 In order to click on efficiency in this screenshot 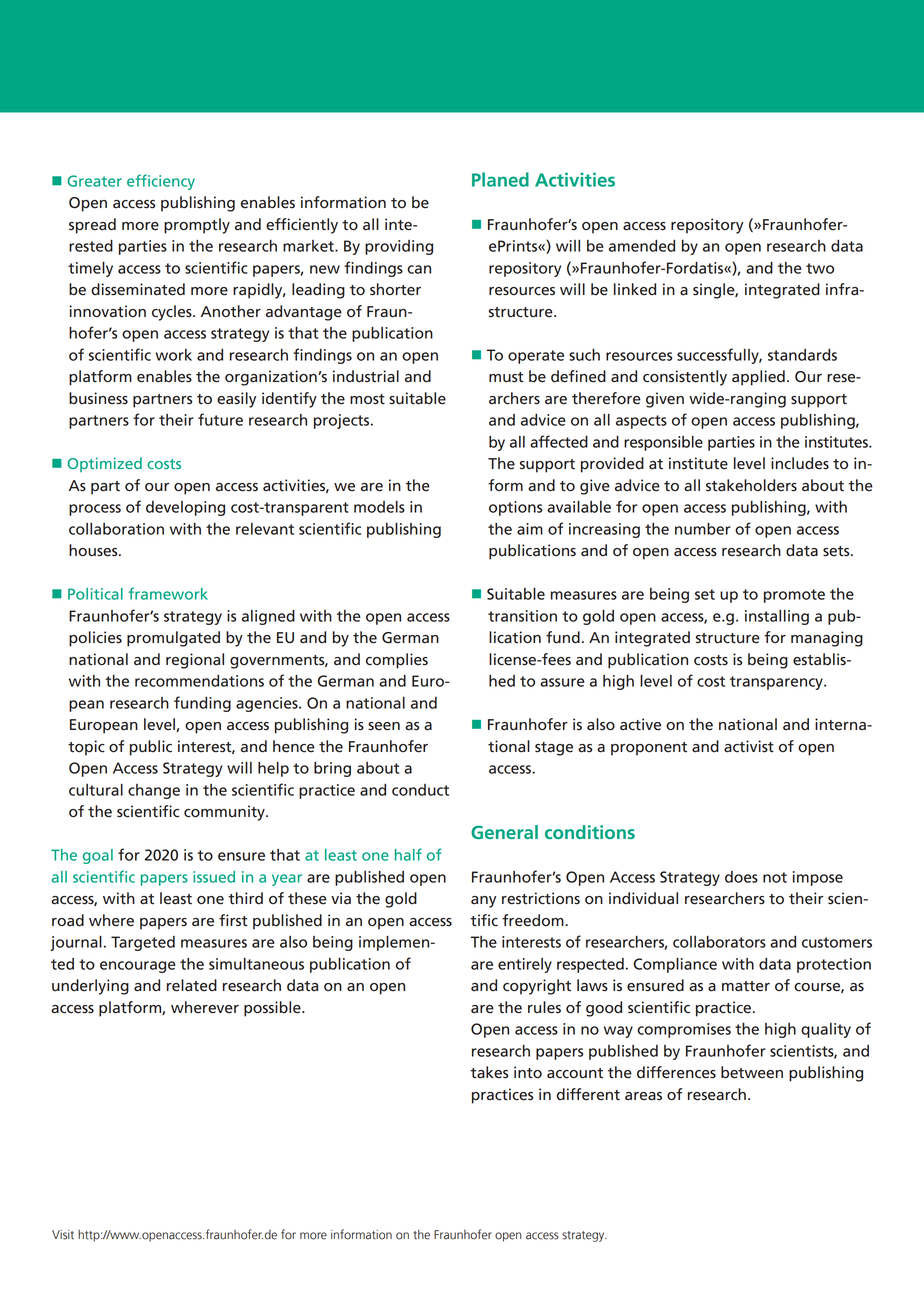, I will do `click(161, 182)`.
